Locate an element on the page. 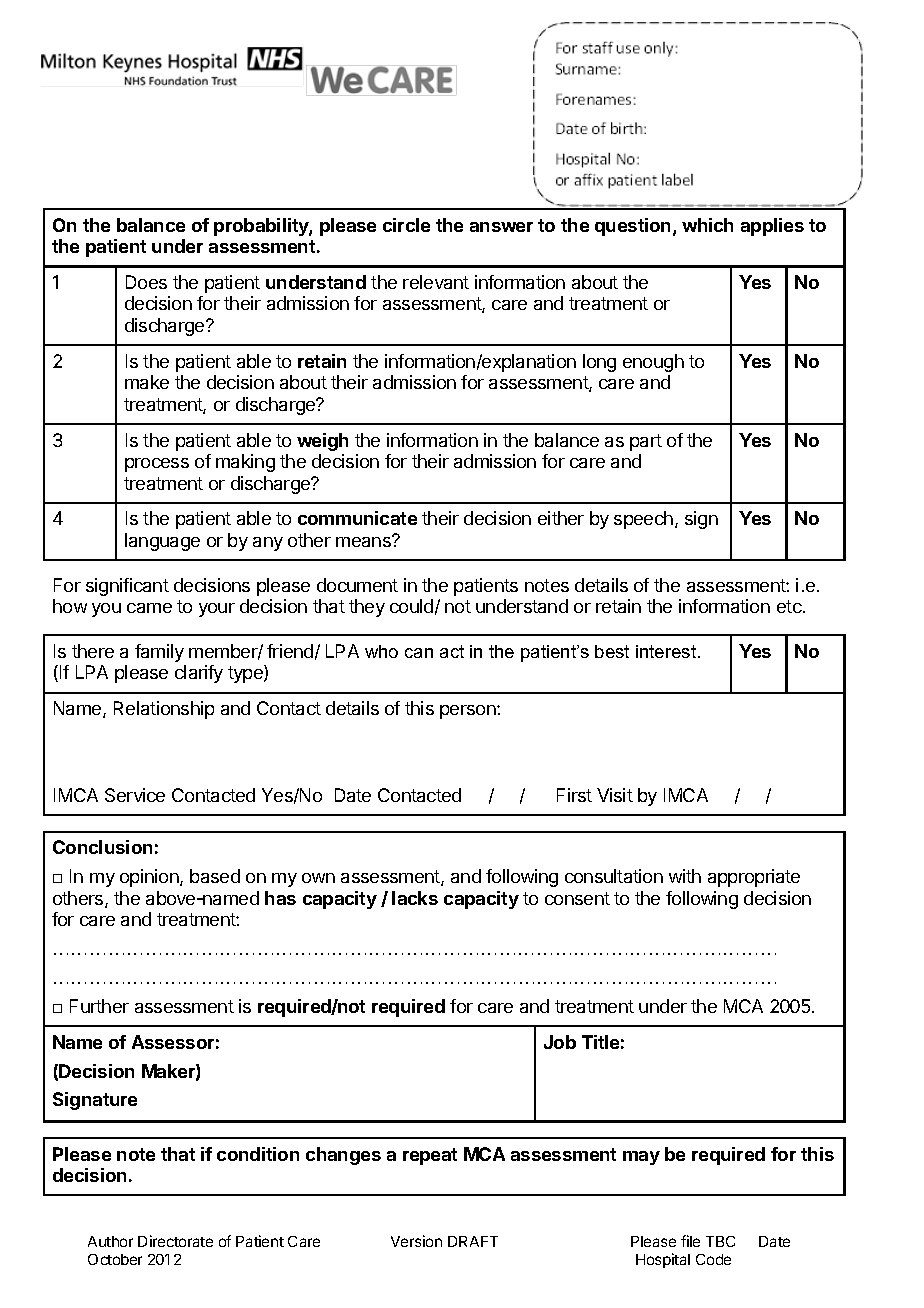 The width and height of the page is (924, 1308). document is located at coordinates (357, 585).
